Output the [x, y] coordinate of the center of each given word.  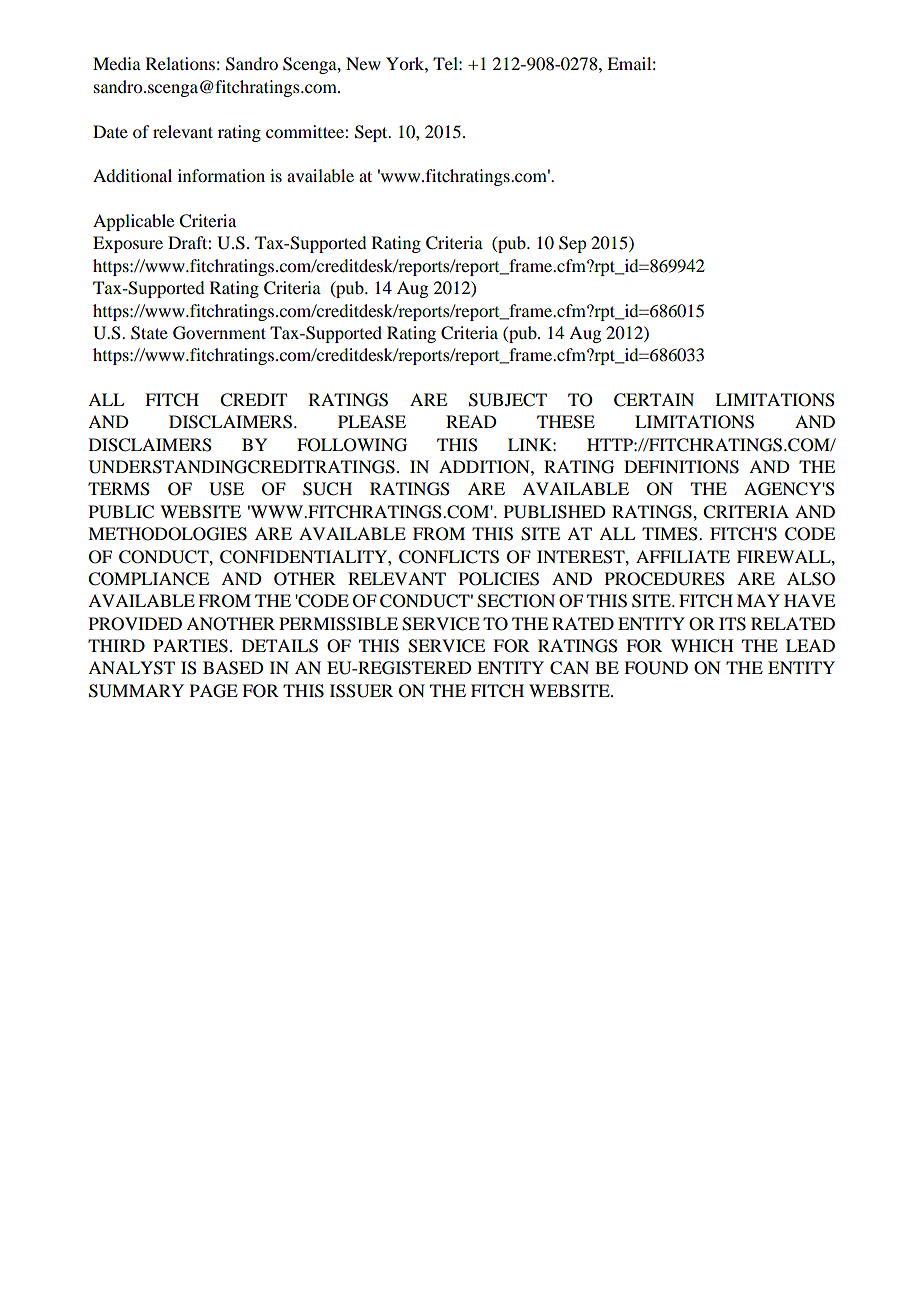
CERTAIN [654, 400]
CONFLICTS [449, 557]
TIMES [671, 534]
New [363, 63]
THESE [566, 422]
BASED [233, 668]
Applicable [133, 222]
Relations [180, 63]
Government [219, 333]
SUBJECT [508, 400]
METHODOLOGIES [167, 534]
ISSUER [361, 691]
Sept [372, 133]
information [221, 175]
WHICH [702, 646]
